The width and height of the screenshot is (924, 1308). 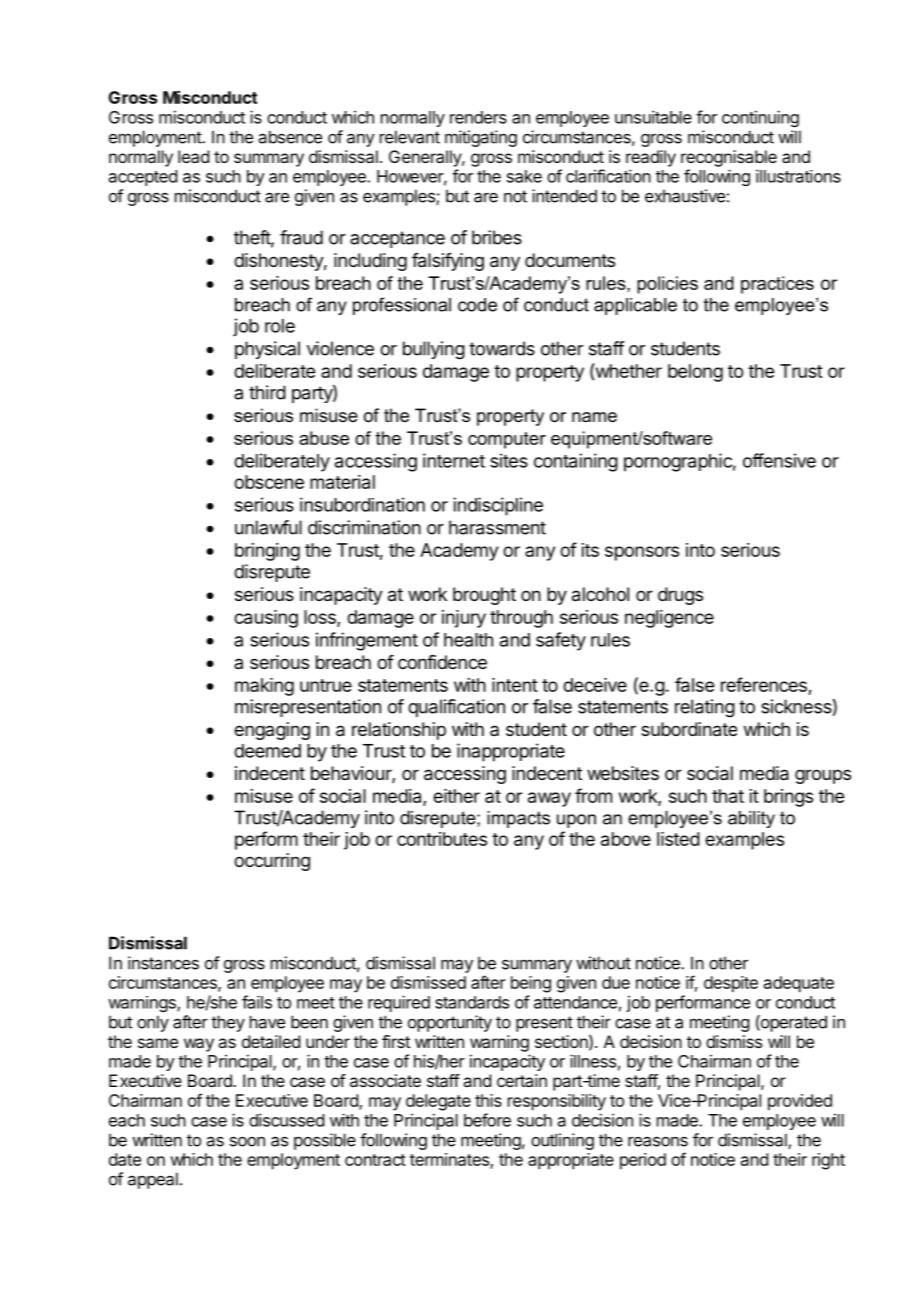 I want to click on recognisable, so click(x=729, y=158).
